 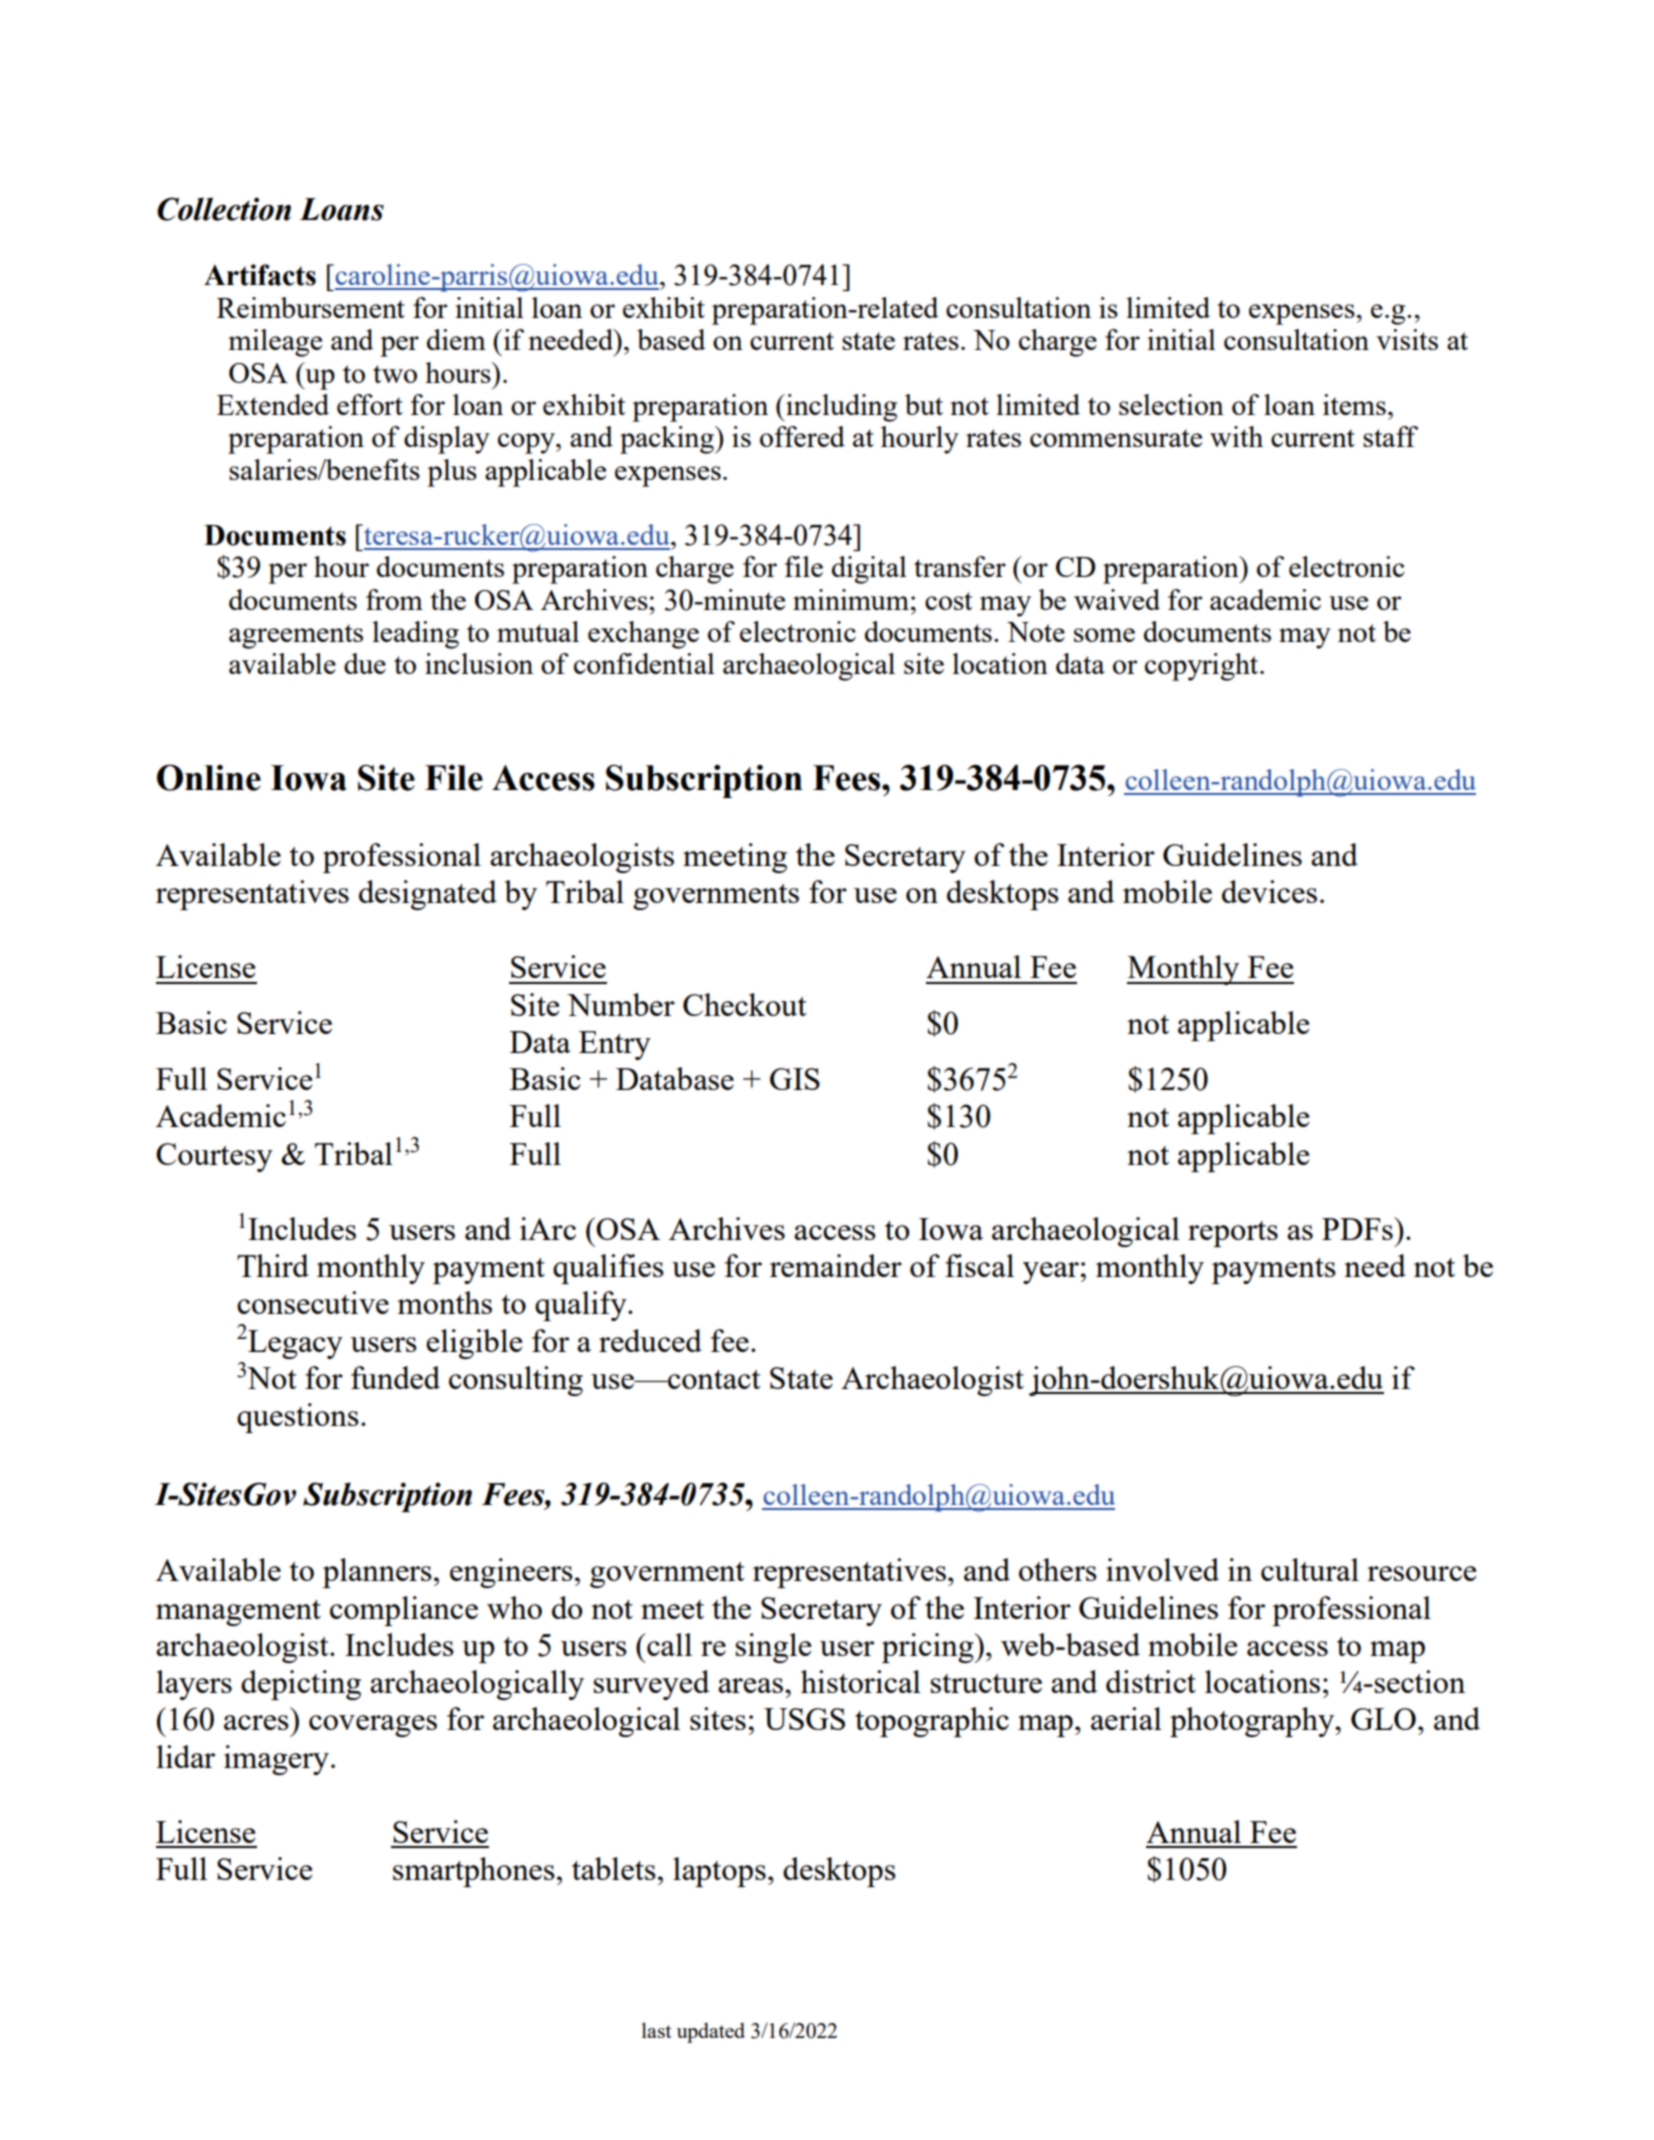 I want to click on single, so click(x=773, y=1648).
